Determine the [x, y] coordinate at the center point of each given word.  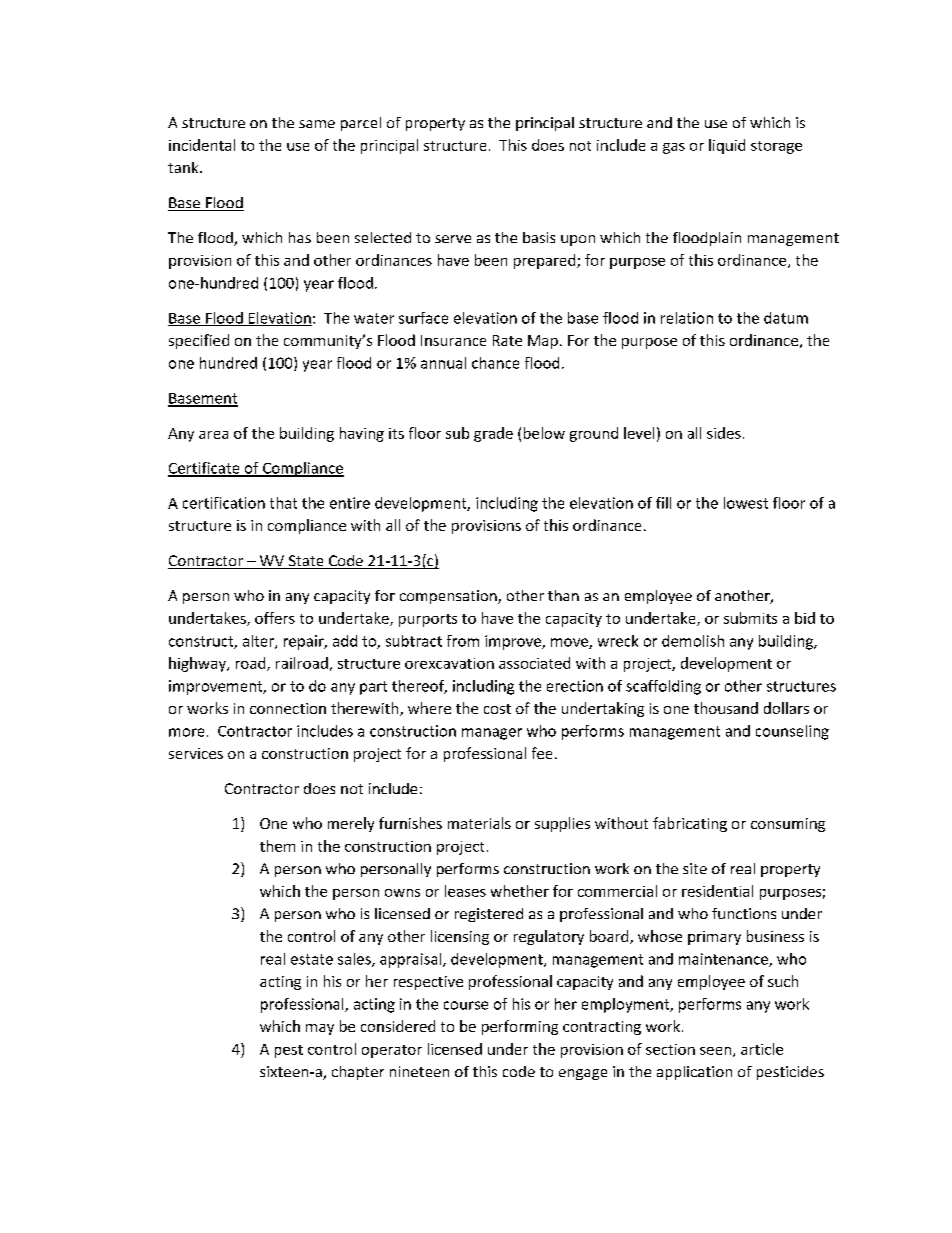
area [213, 435]
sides [724, 433]
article [762, 1049]
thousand [726, 708]
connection [288, 708]
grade [493, 434]
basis [539, 237]
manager [492, 734]
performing [520, 1027]
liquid [727, 146]
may [320, 1029]
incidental [202, 145]
